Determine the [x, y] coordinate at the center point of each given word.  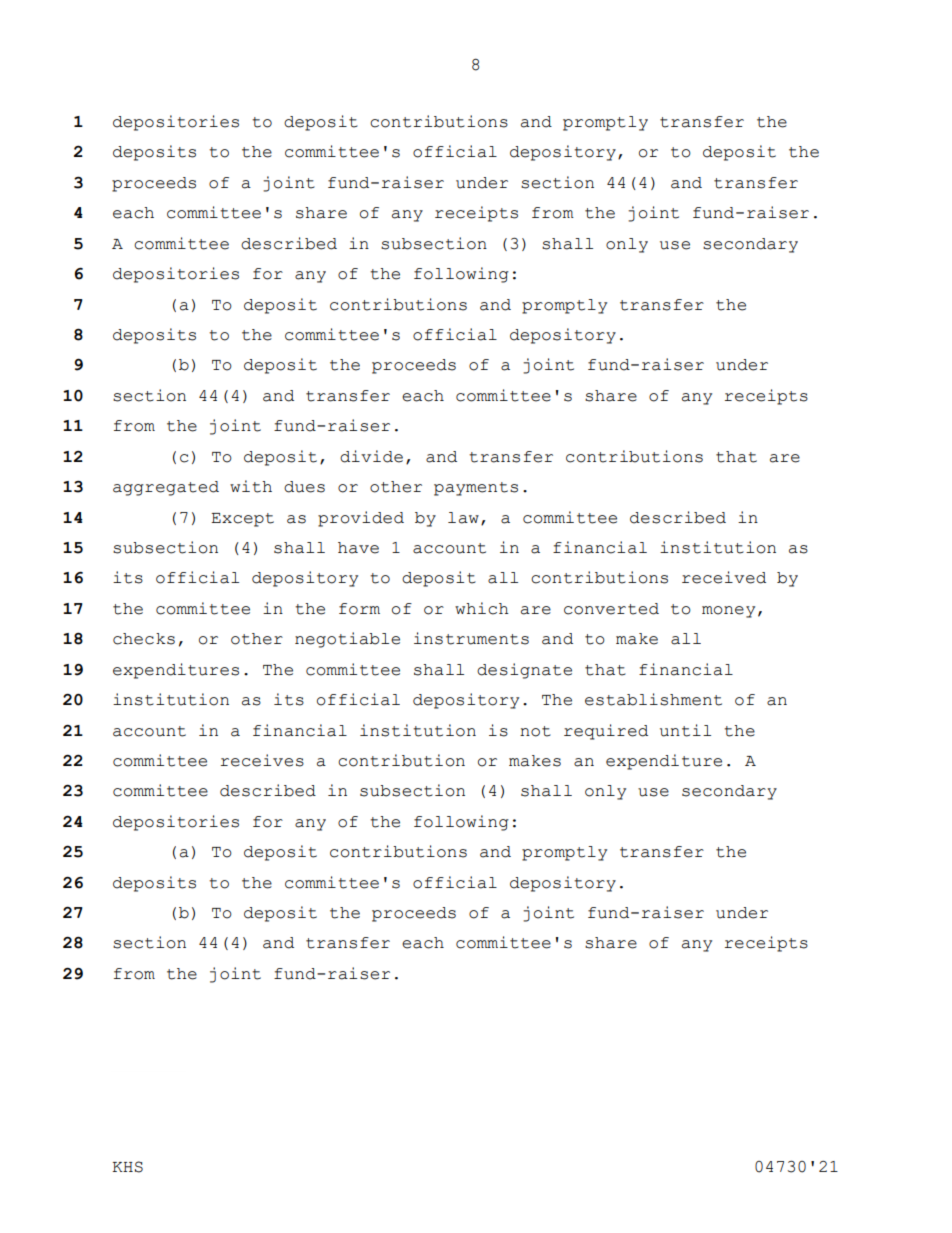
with [251, 486]
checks [144, 639]
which [482, 608]
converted [611, 609]
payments [476, 489]
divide [371, 456]
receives [262, 760]
